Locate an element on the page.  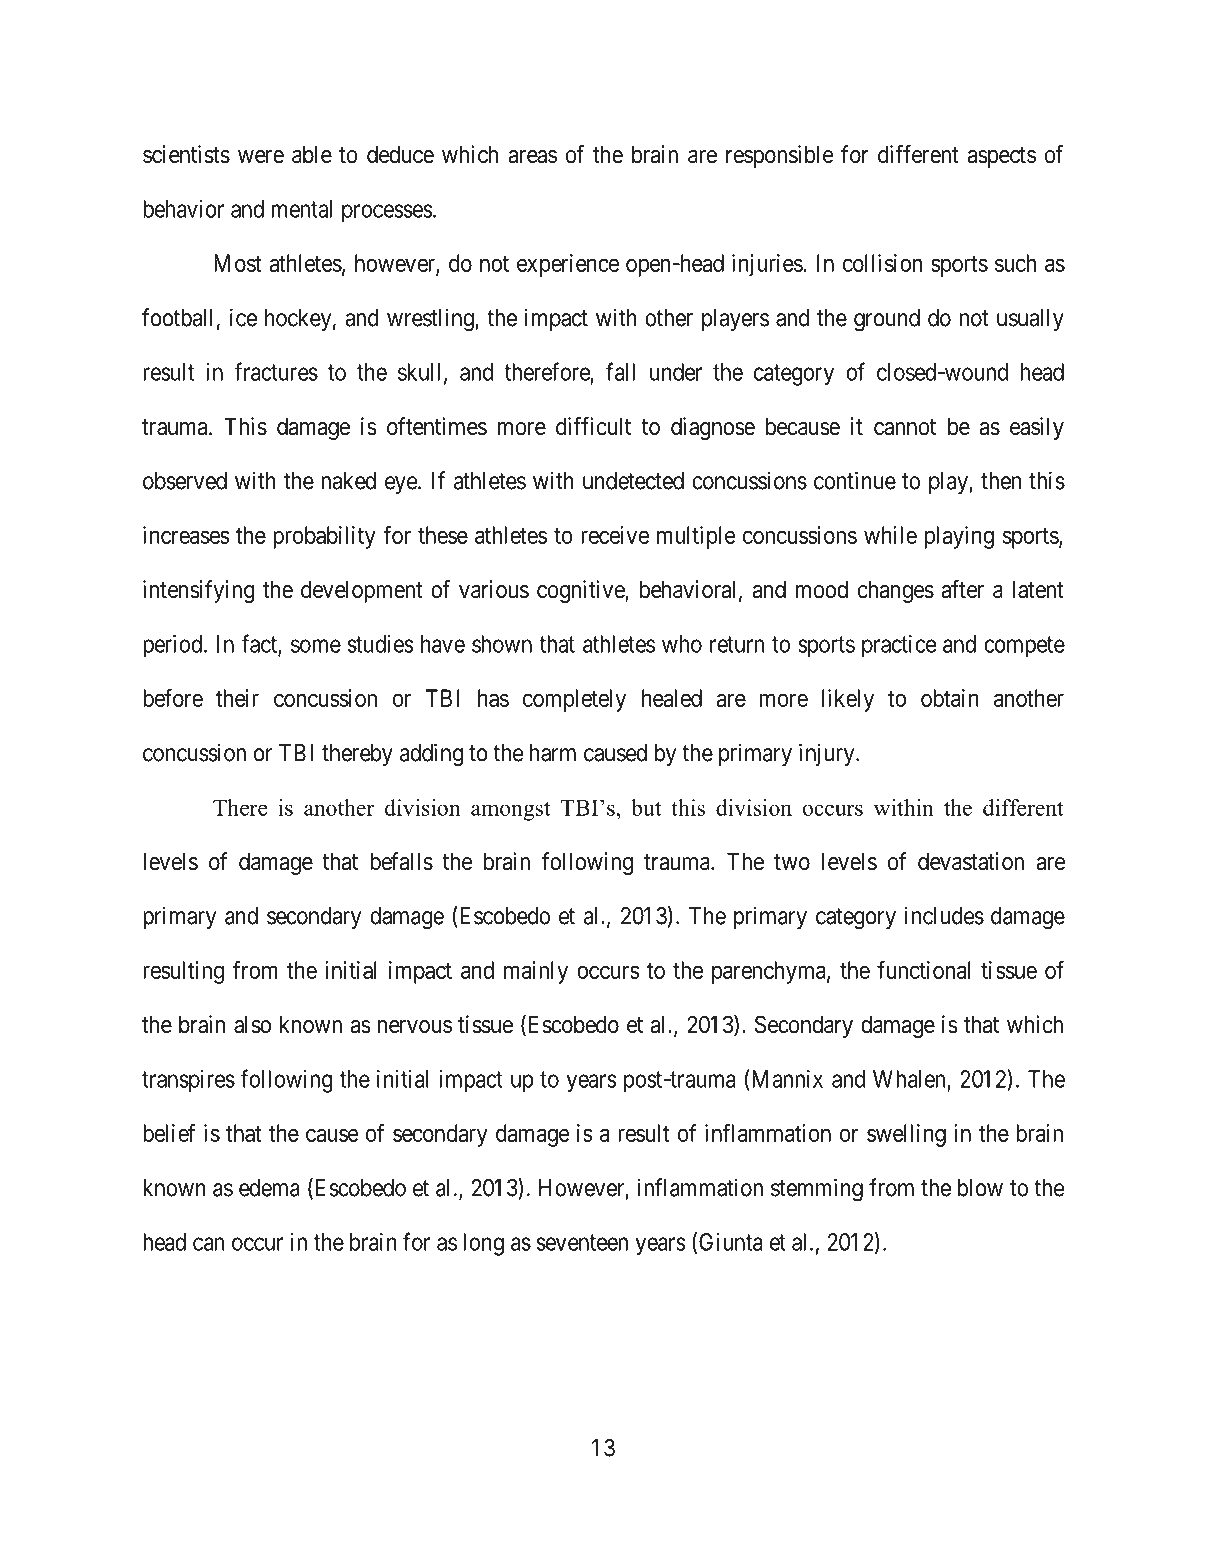
seventeen is located at coordinates (582, 1242).
